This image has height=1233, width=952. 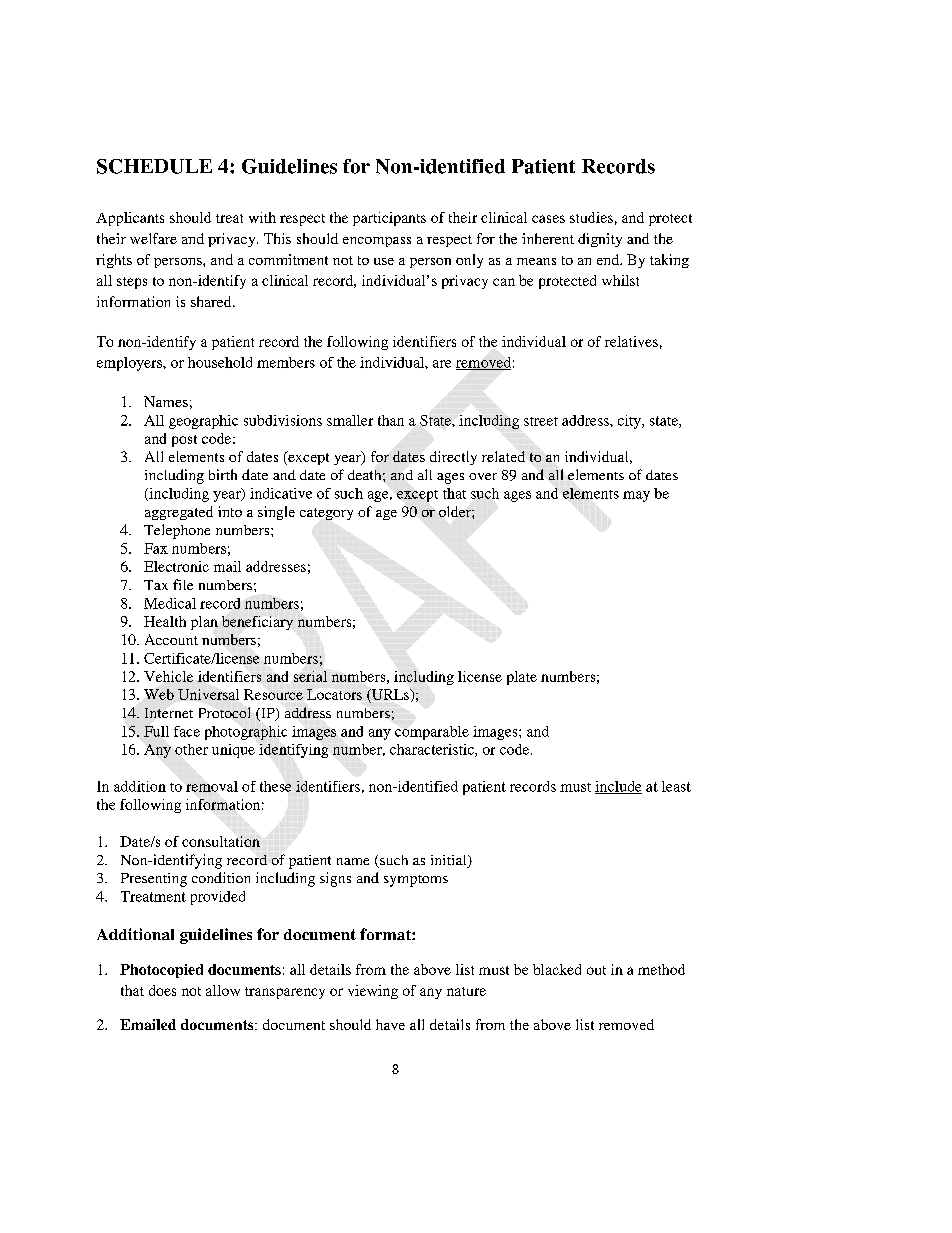 What do you see at coordinates (373, 992) in the image?
I see `viewing` at bounding box center [373, 992].
